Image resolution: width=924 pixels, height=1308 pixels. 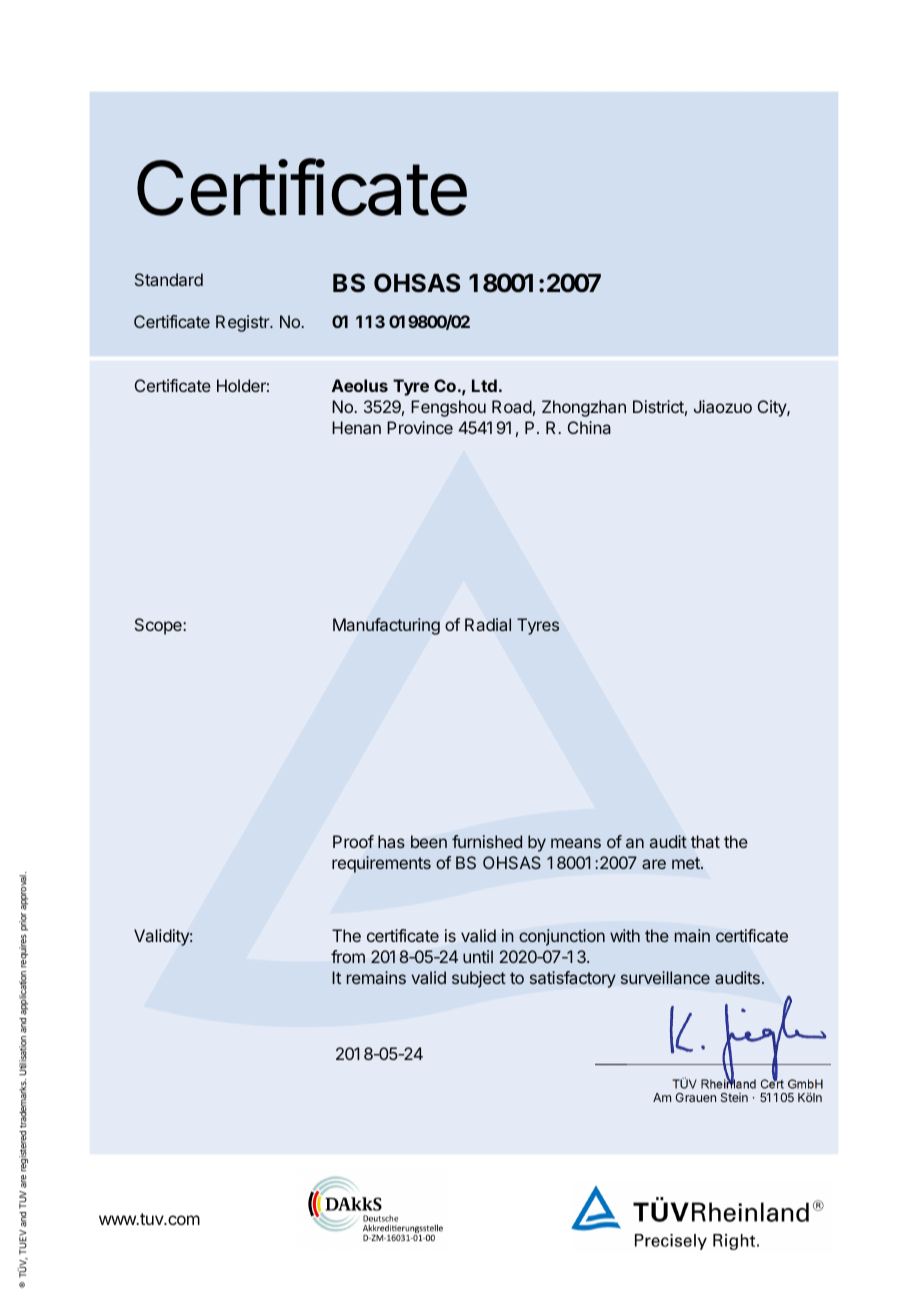 What do you see at coordinates (512, 406) in the page?
I see `Road` at bounding box center [512, 406].
